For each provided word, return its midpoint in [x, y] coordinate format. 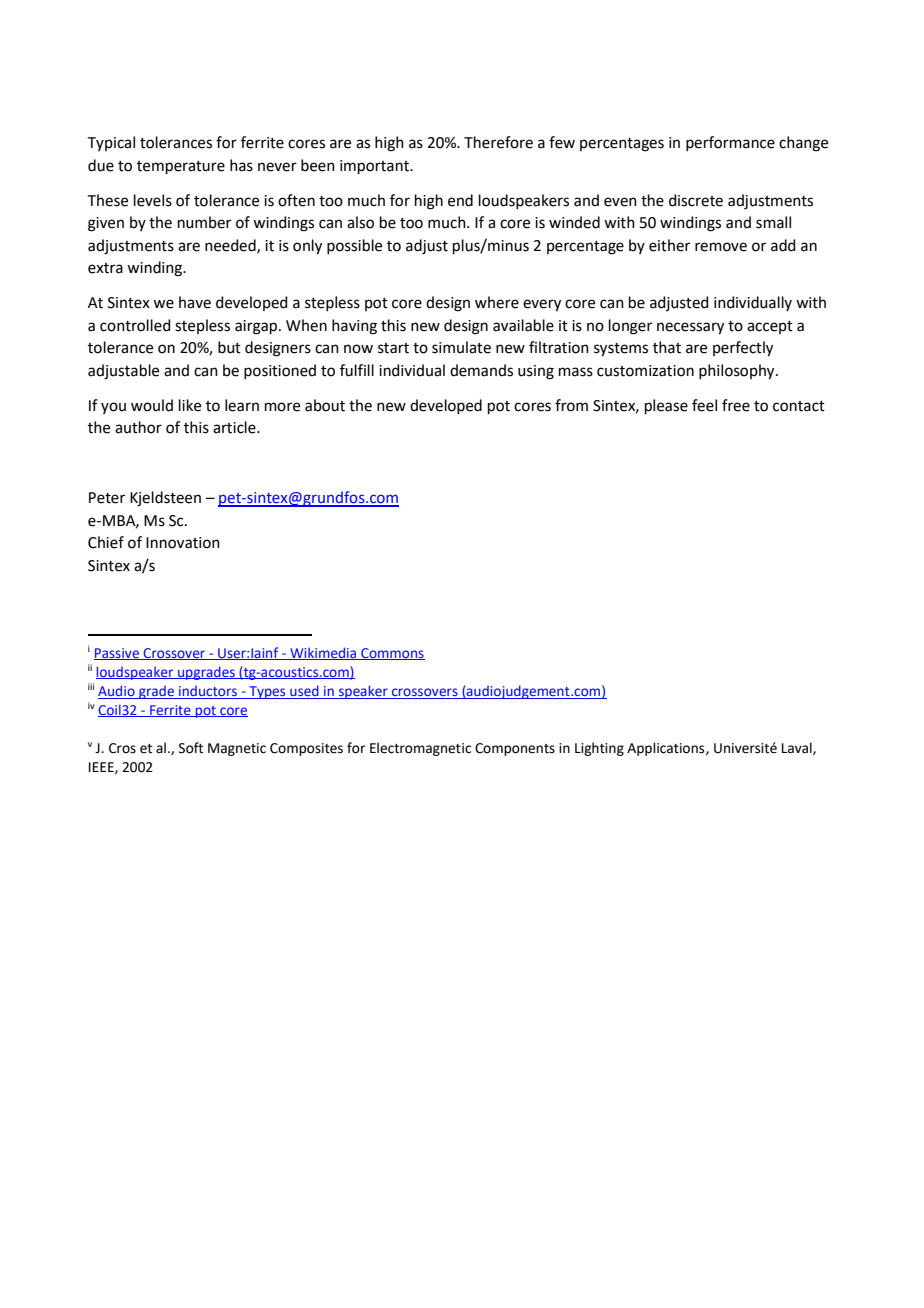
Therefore [498, 142]
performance [730, 143]
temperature [181, 167]
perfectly [743, 349]
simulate [461, 347]
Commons [392, 654]
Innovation [183, 543]
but [229, 347]
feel [704, 405]
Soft [191, 748]
